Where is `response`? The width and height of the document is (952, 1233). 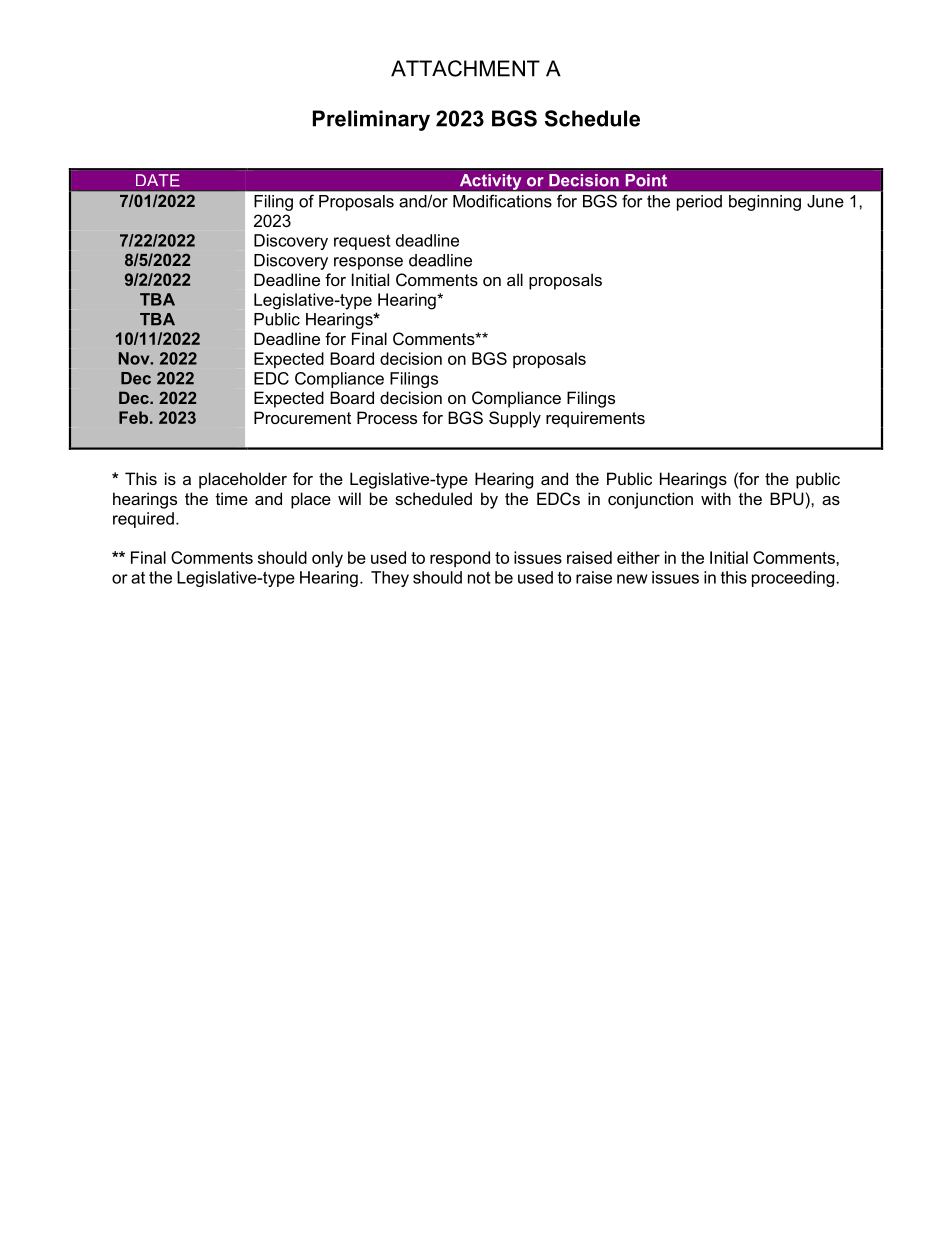 response is located at coordinates (368, 263).
